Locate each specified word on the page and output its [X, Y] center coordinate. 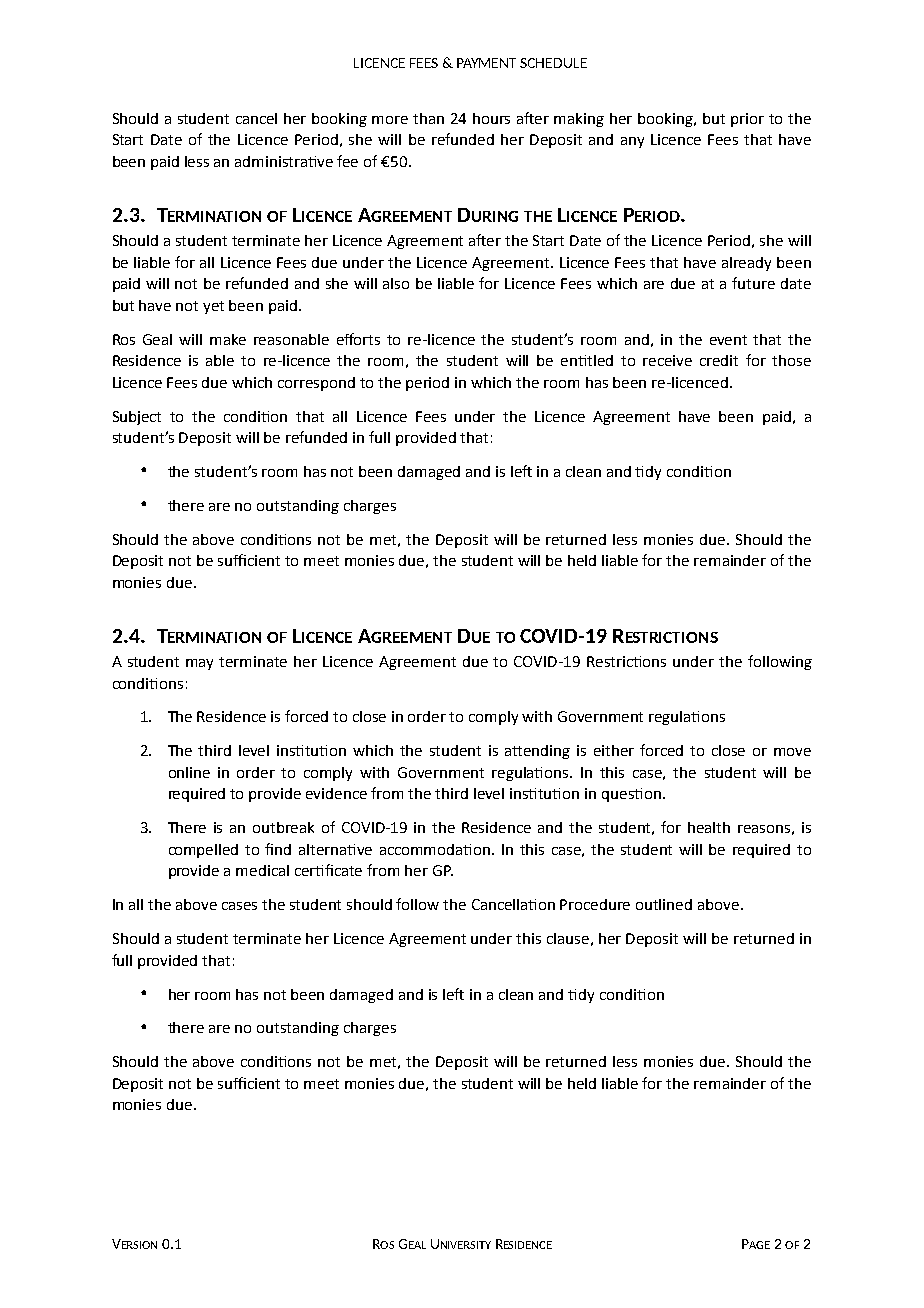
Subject [137, 418]
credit [719, 360]
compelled [203, 851]
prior [747, 120]
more [390, 120]
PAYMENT [486, 63]
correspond [316, 384]
